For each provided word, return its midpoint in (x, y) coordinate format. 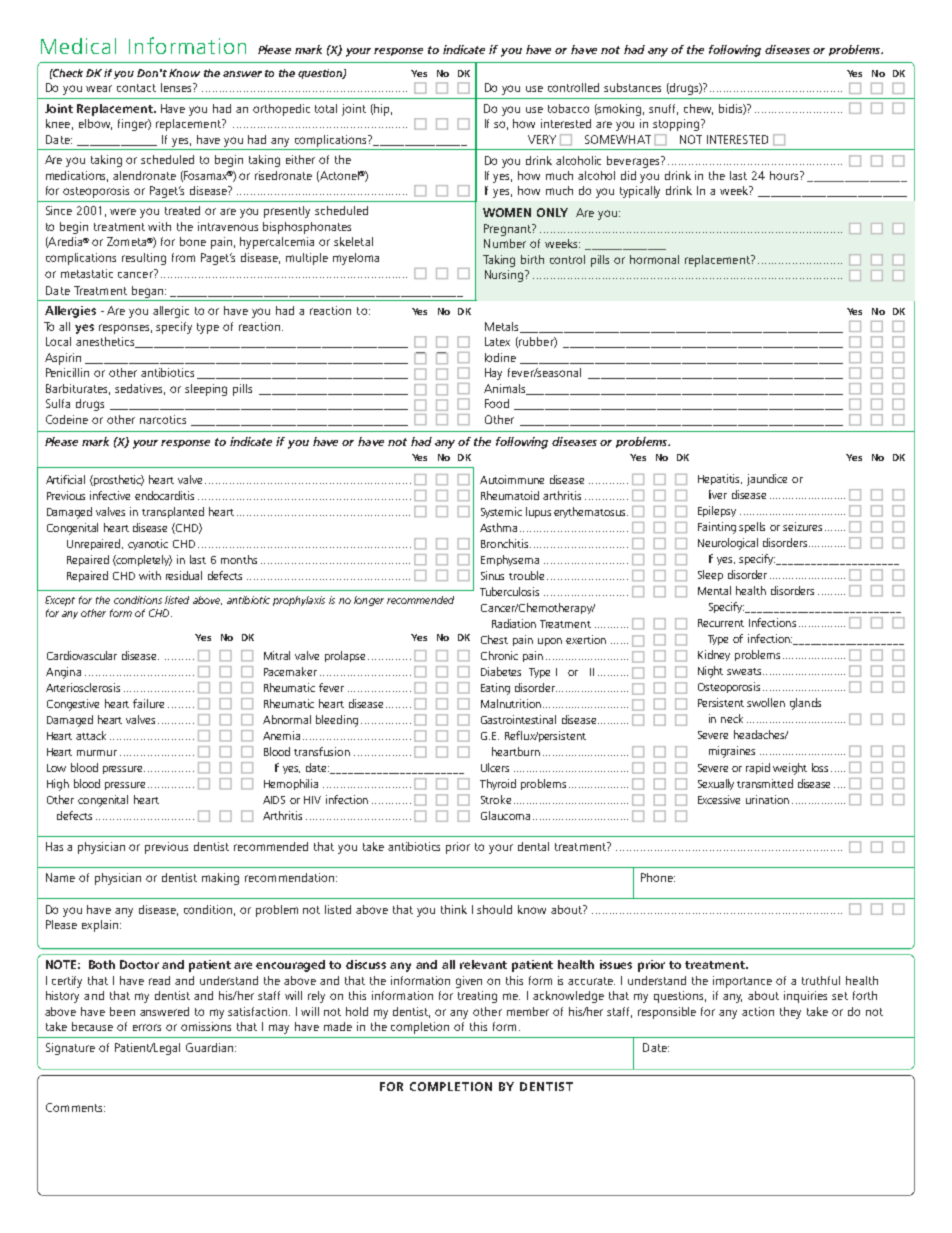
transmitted (765, 783)
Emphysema (510, 560)
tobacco (568, 108)
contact (136, 88)
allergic (171, 312)
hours (785, 175)
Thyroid (498, 784)
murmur (97, 753)
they (790, 1013)
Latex (497, 341)
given (469, 982)
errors (147, 1027)
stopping (677, 125)
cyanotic (148, 544)
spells (752, 527)
